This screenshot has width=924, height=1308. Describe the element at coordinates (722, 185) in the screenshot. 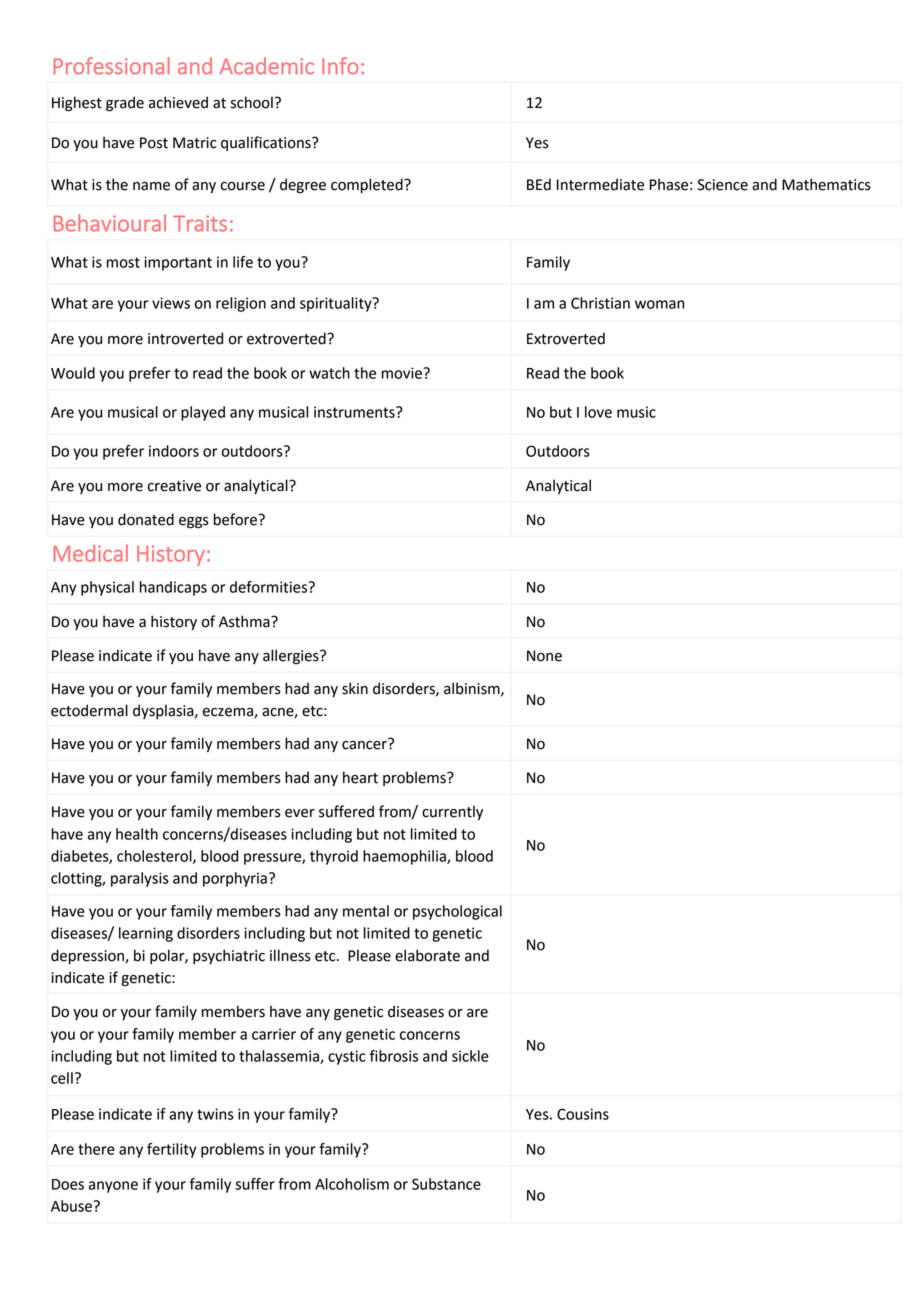

I see `Science` at that location.
